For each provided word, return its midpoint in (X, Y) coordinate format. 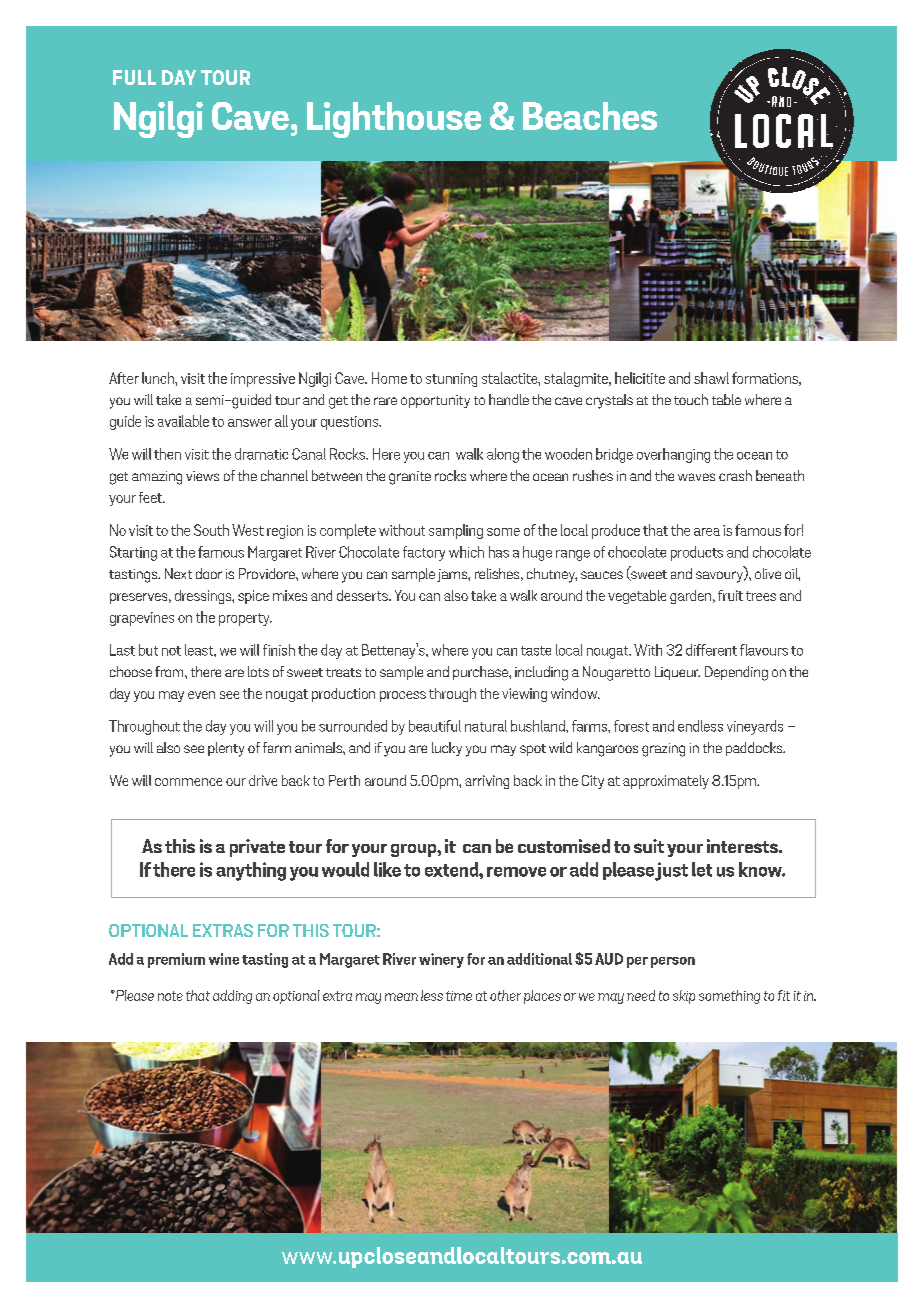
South (211, 530)
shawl (711, 378)
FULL (134, 77)
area (707, 532)
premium (176, 960)
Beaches (590, 116)
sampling (456, 531)
